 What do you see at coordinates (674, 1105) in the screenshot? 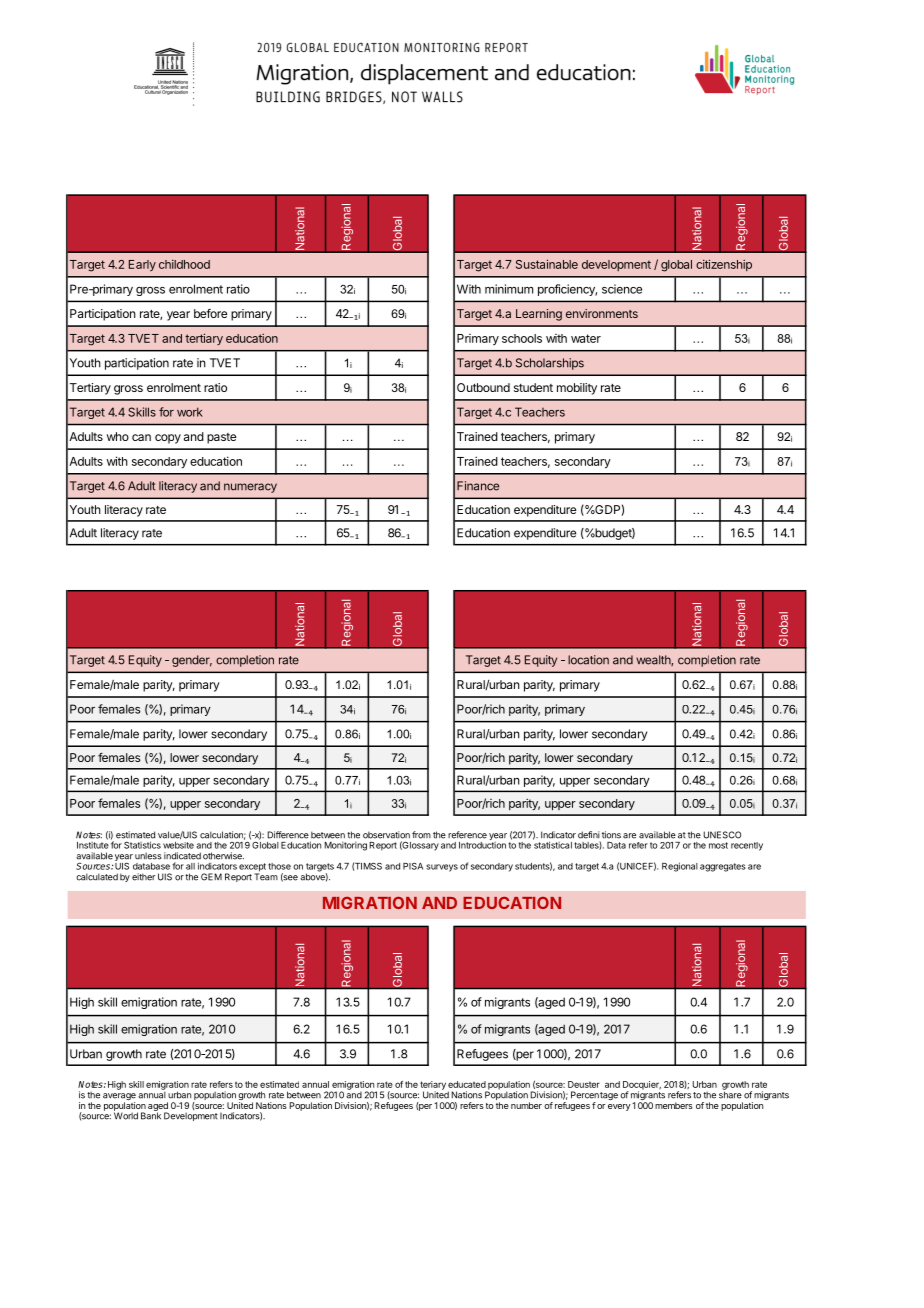
I see `members` at bounding box center [674, 1105].
